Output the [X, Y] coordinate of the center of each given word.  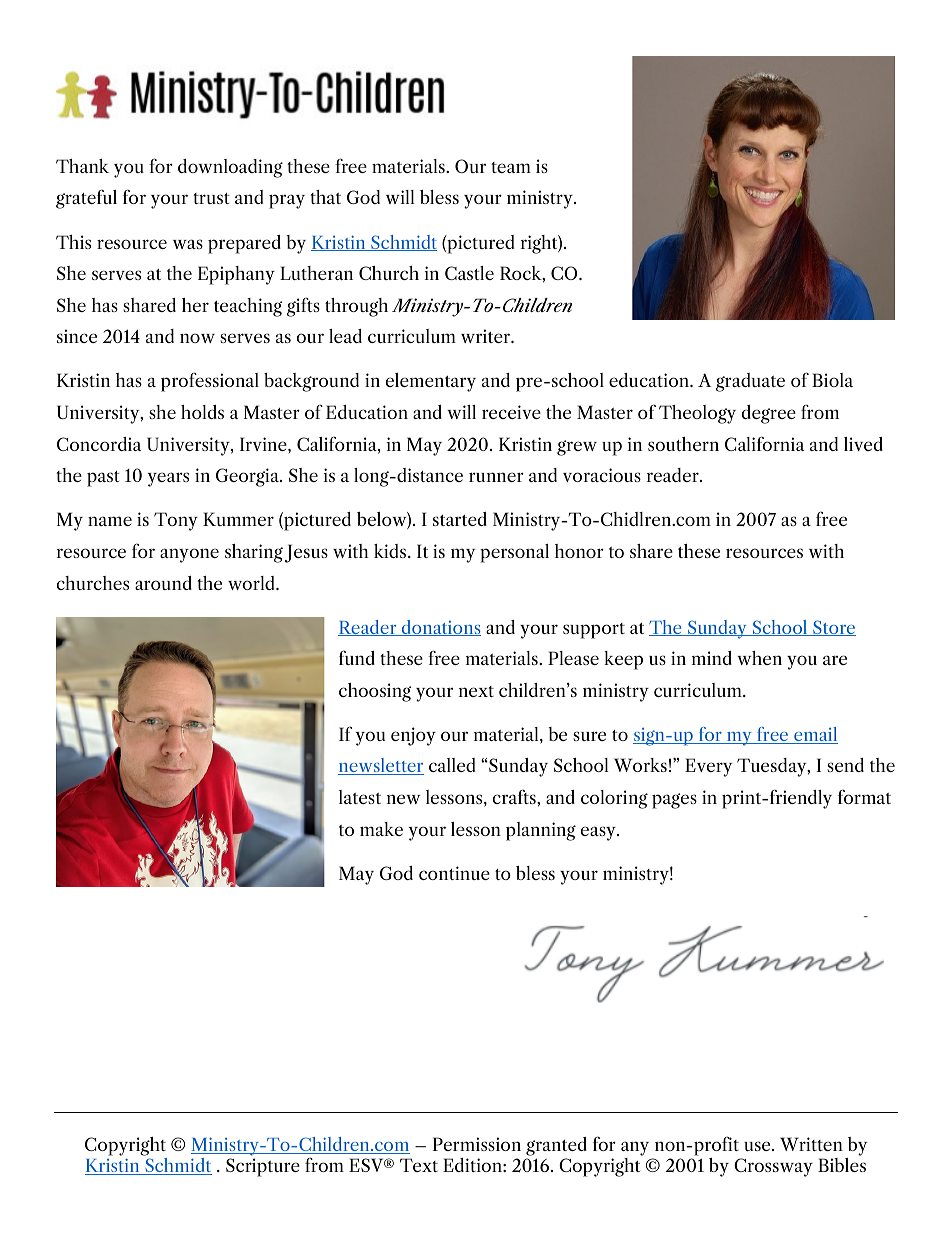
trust [211, 198]
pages [674, 801]
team [511, 167]
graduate [750, 382]
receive [511, 412]
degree [769, 414]
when [759, 658]
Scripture [263, 1167]
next [476, 691]
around [163, 583]
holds [202, 412]
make [381, 829]
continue [454, 873]
